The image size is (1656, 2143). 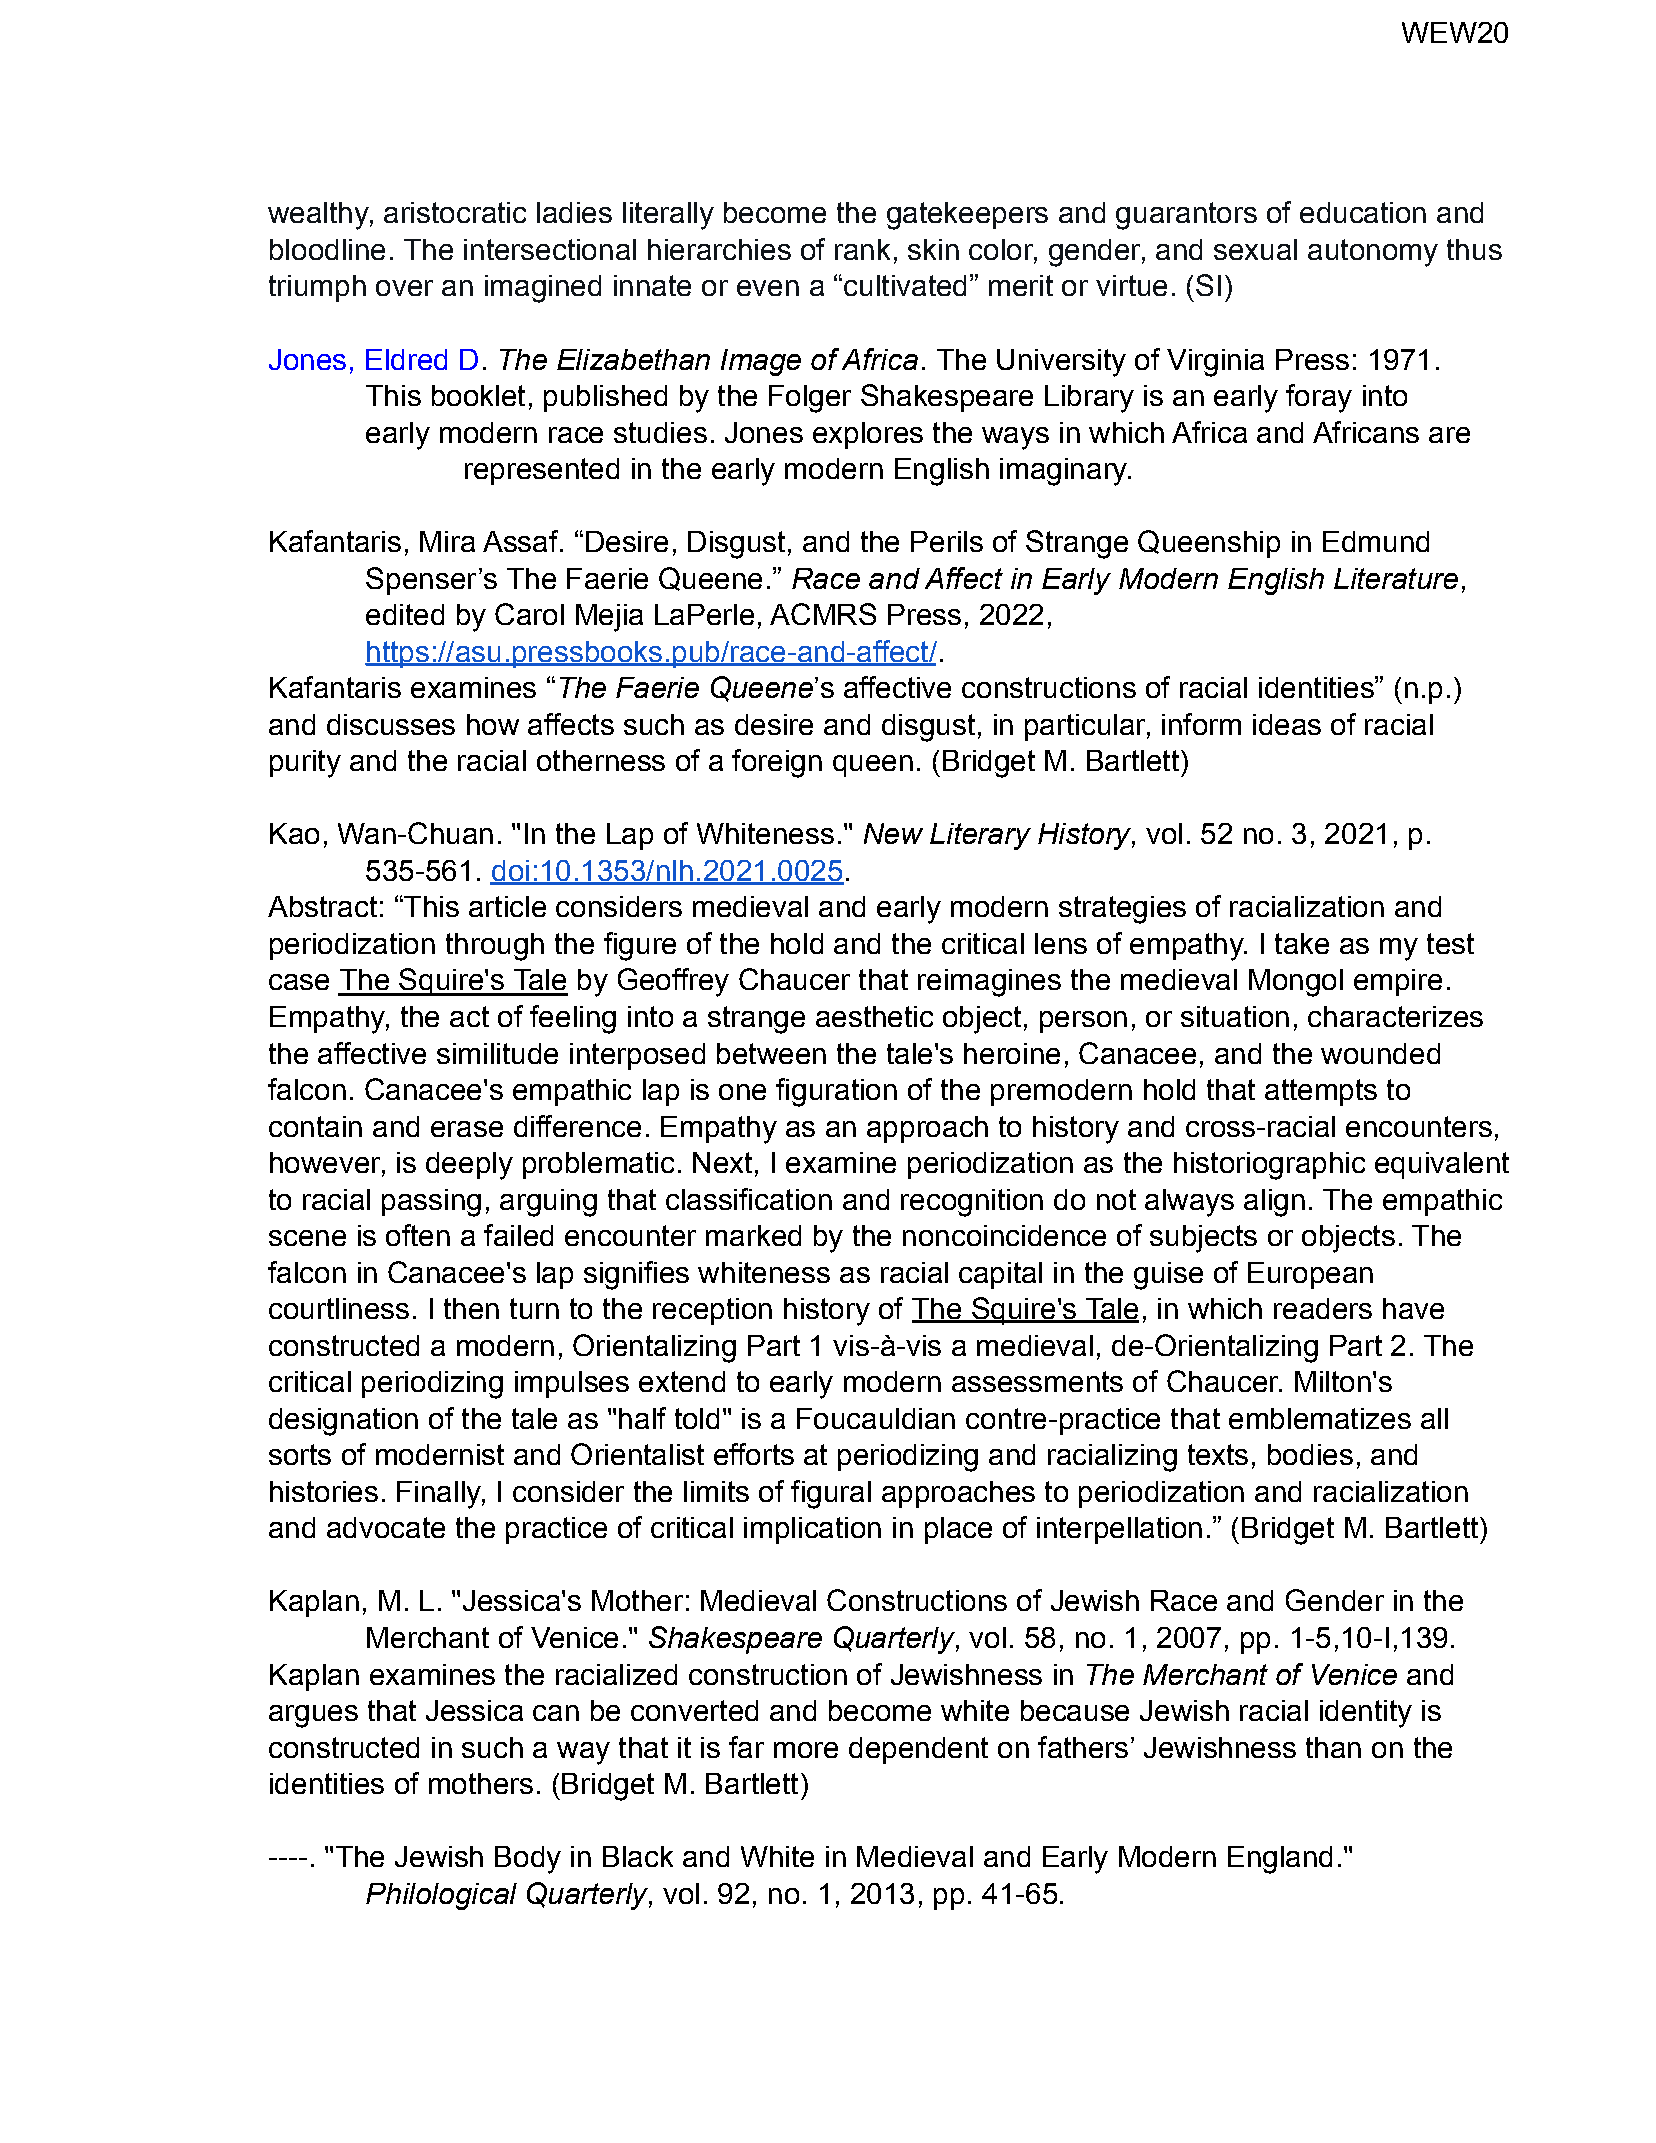 I want to click on discusses, so click(x=391, y=724).
